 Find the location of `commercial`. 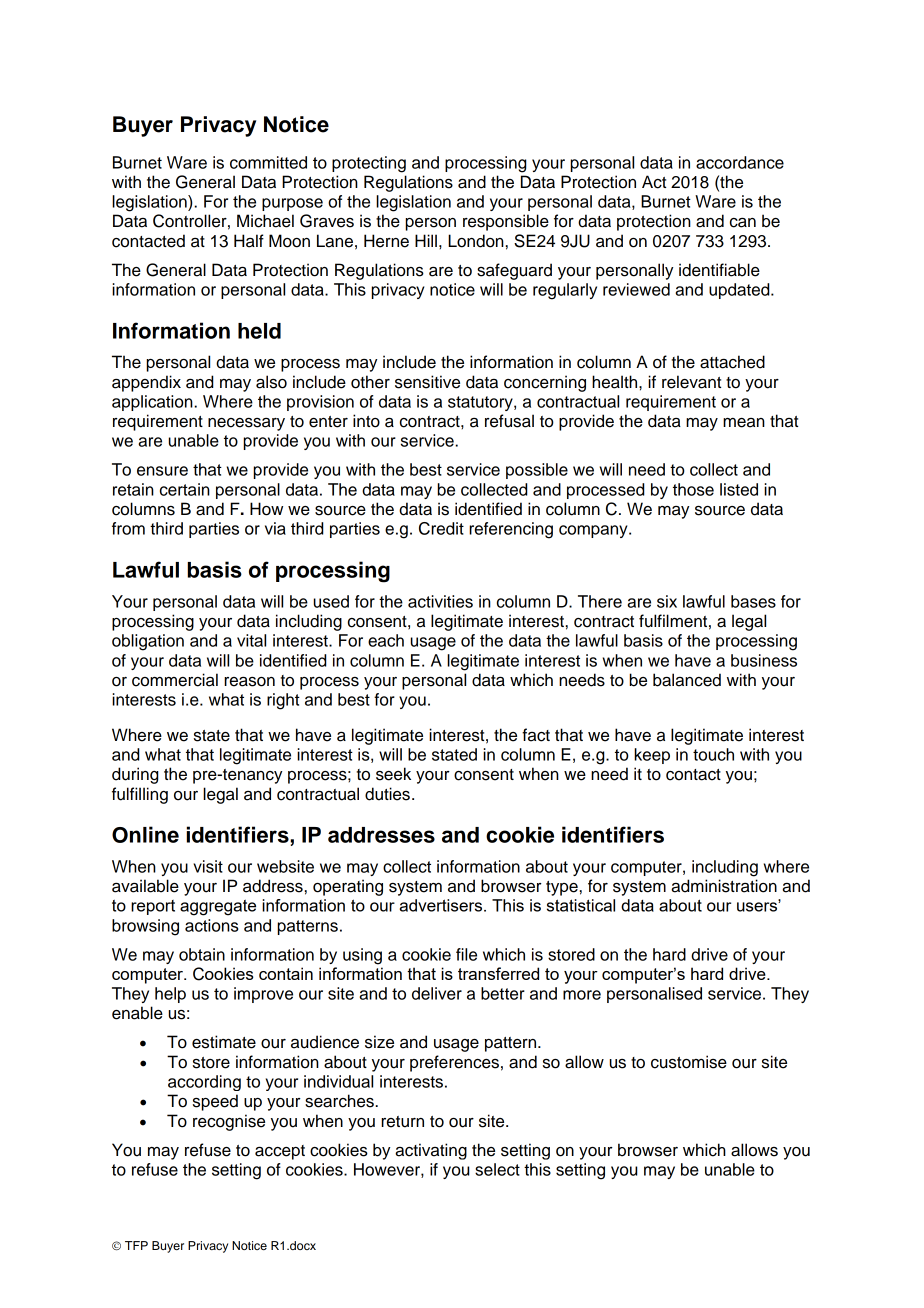

commercial is located at coordinates (175, 680).
